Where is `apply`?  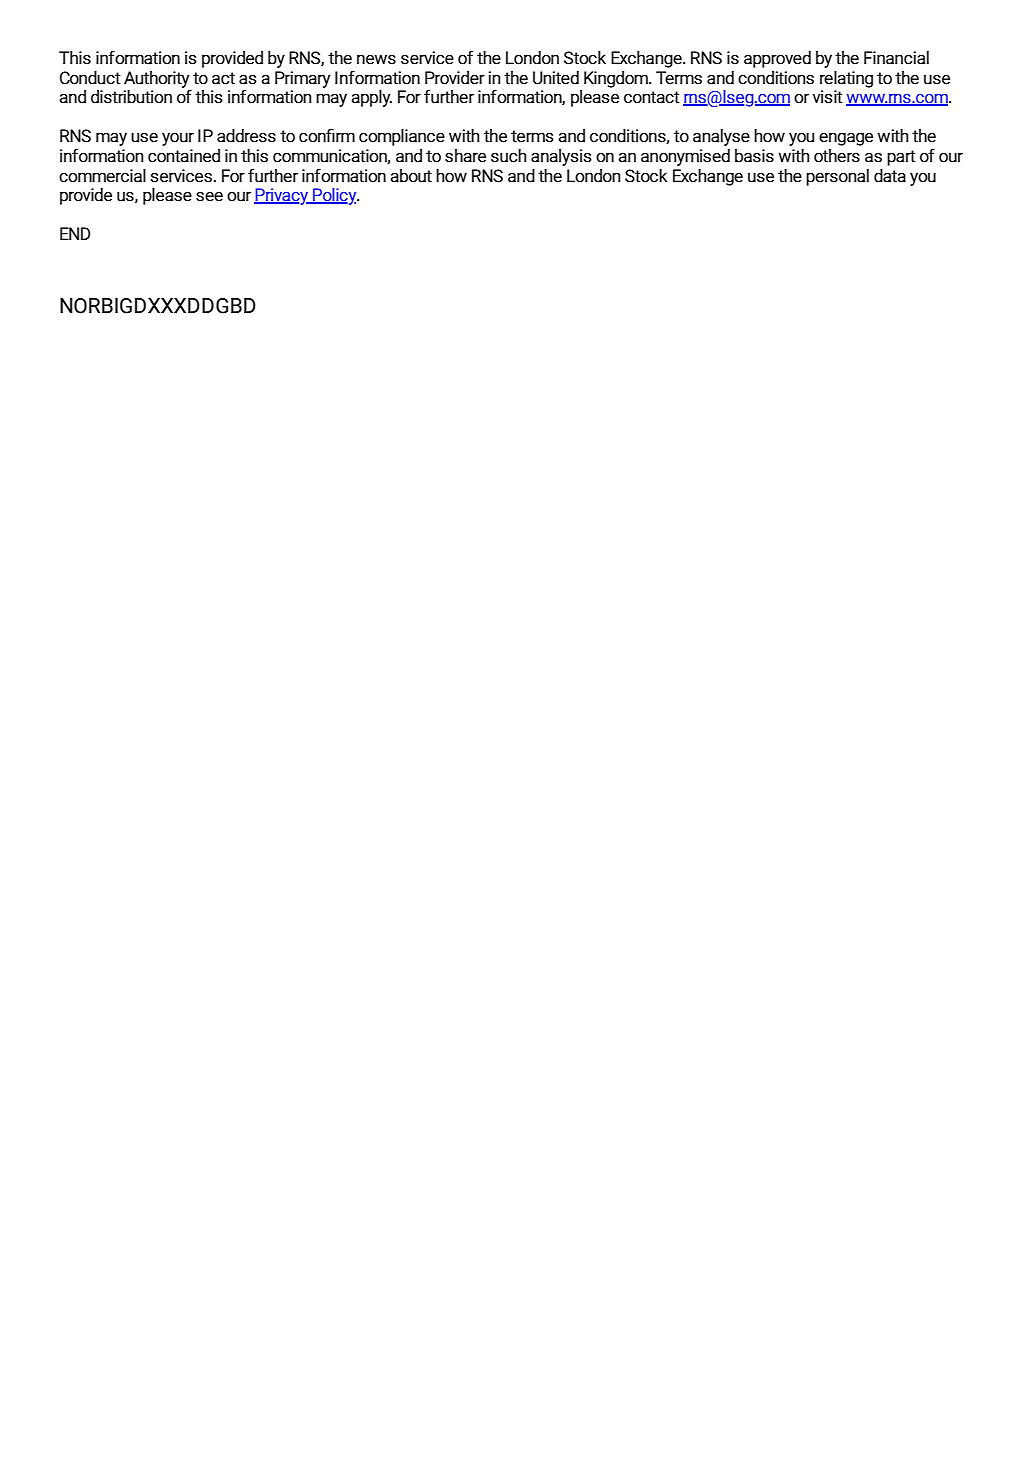 apply is located at coordinates (372, 98).
